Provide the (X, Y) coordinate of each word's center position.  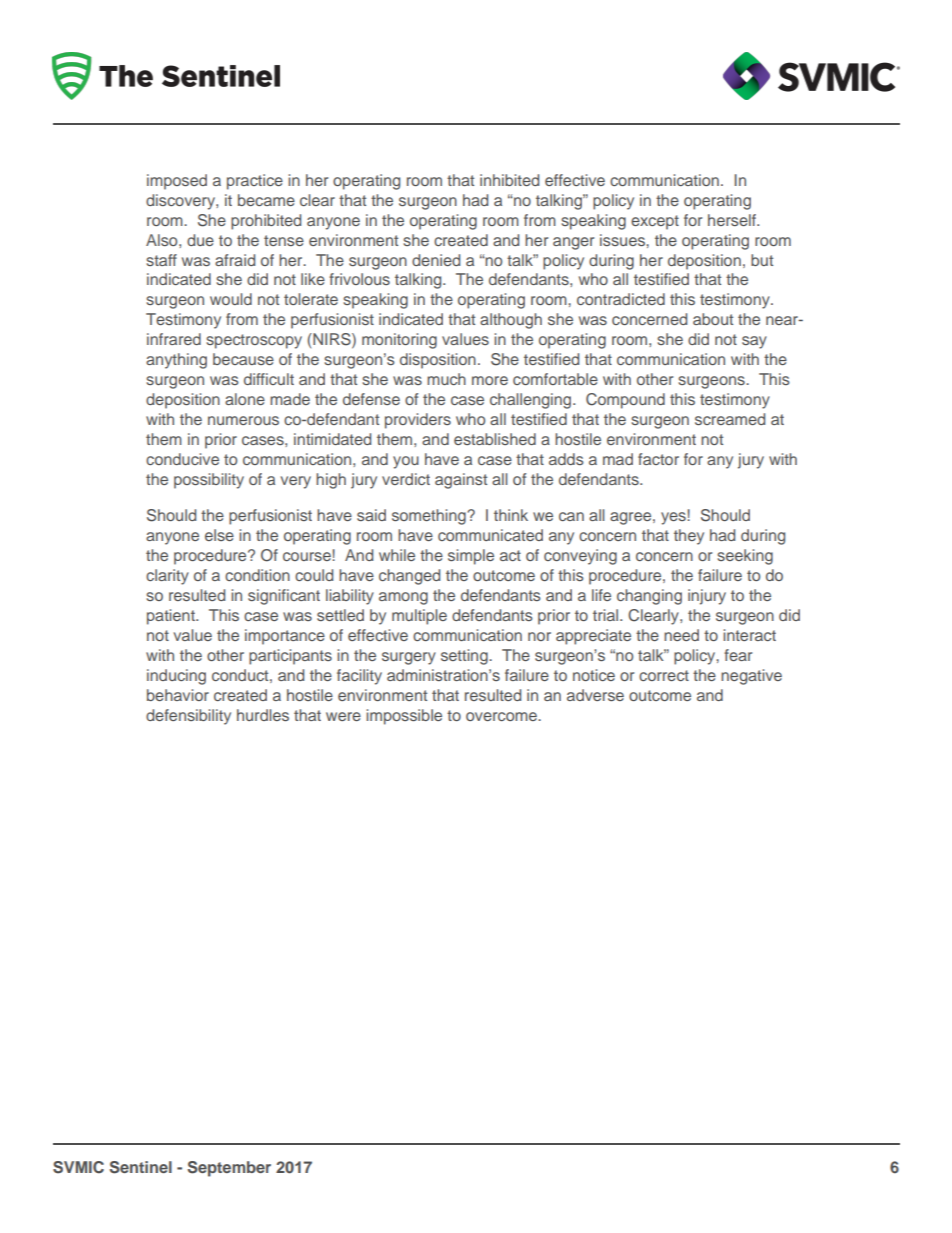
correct (664, 675)
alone (245, 399)
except (655, 222)
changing (649, 597)
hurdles (263, 715)
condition (257, 575)
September (229, 1169)
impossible (404, 717)
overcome (502, 716)
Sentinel (141, 1167)
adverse (595, 695)
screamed (730, 419)
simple (471, 557)
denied (436, 260)
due (200, 240)
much (446, 379)
